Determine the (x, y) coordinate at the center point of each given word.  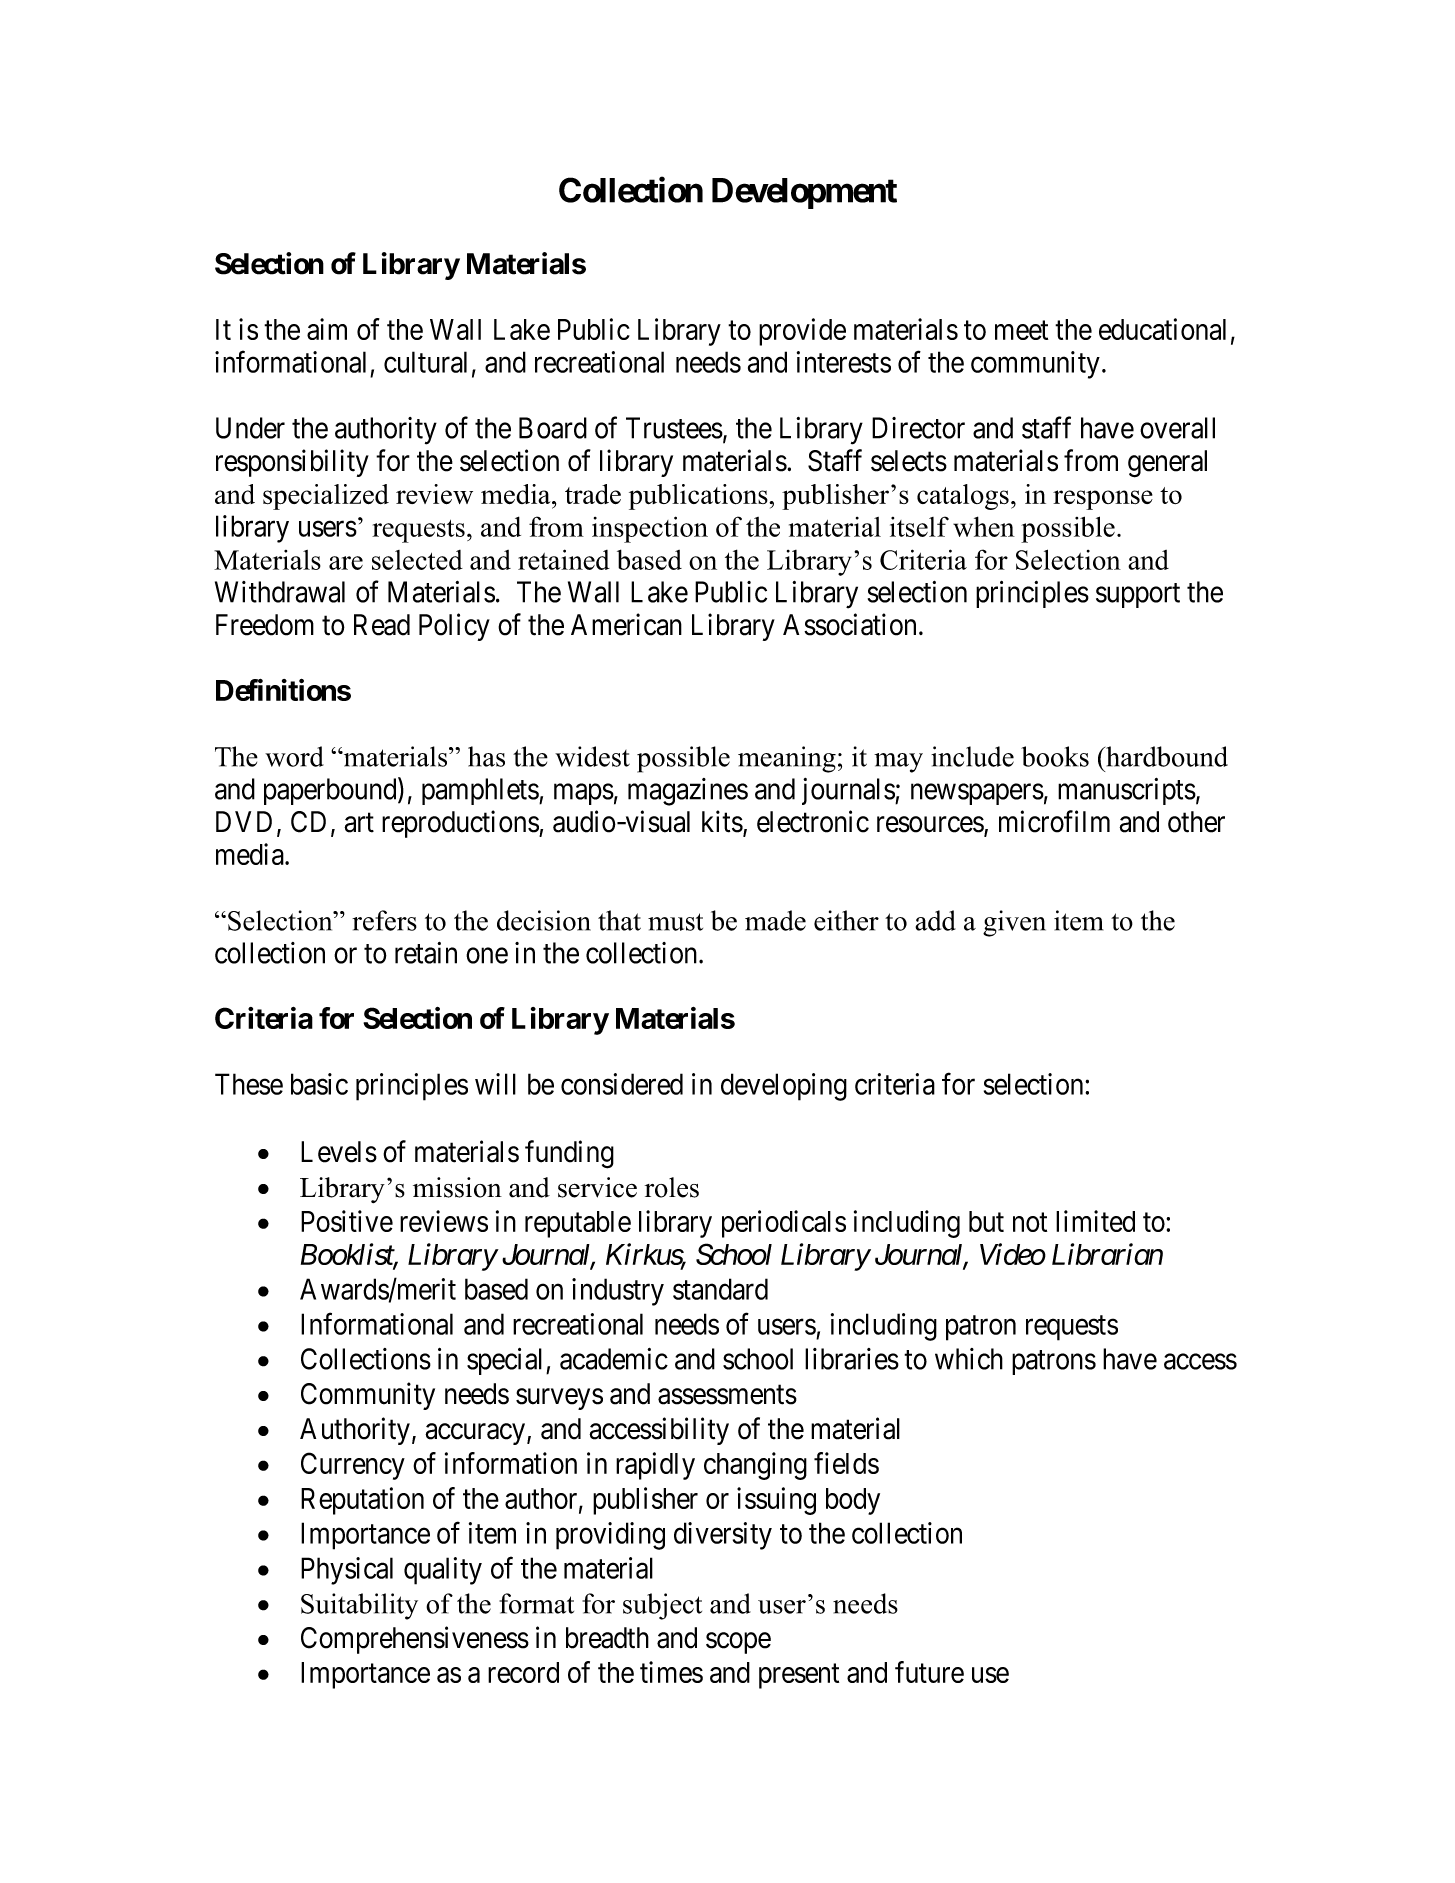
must (675, 922)
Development (804, 193)
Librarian (1107, 1254)
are (346, 563)
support (1138, 595)
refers (384, 920)
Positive (347, 1221)
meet (1021, 330)
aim (327, 329)
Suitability (359, 1606)
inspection (650, 529)
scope (738, 1643)
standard (720, 1289)
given (1014, 923)
